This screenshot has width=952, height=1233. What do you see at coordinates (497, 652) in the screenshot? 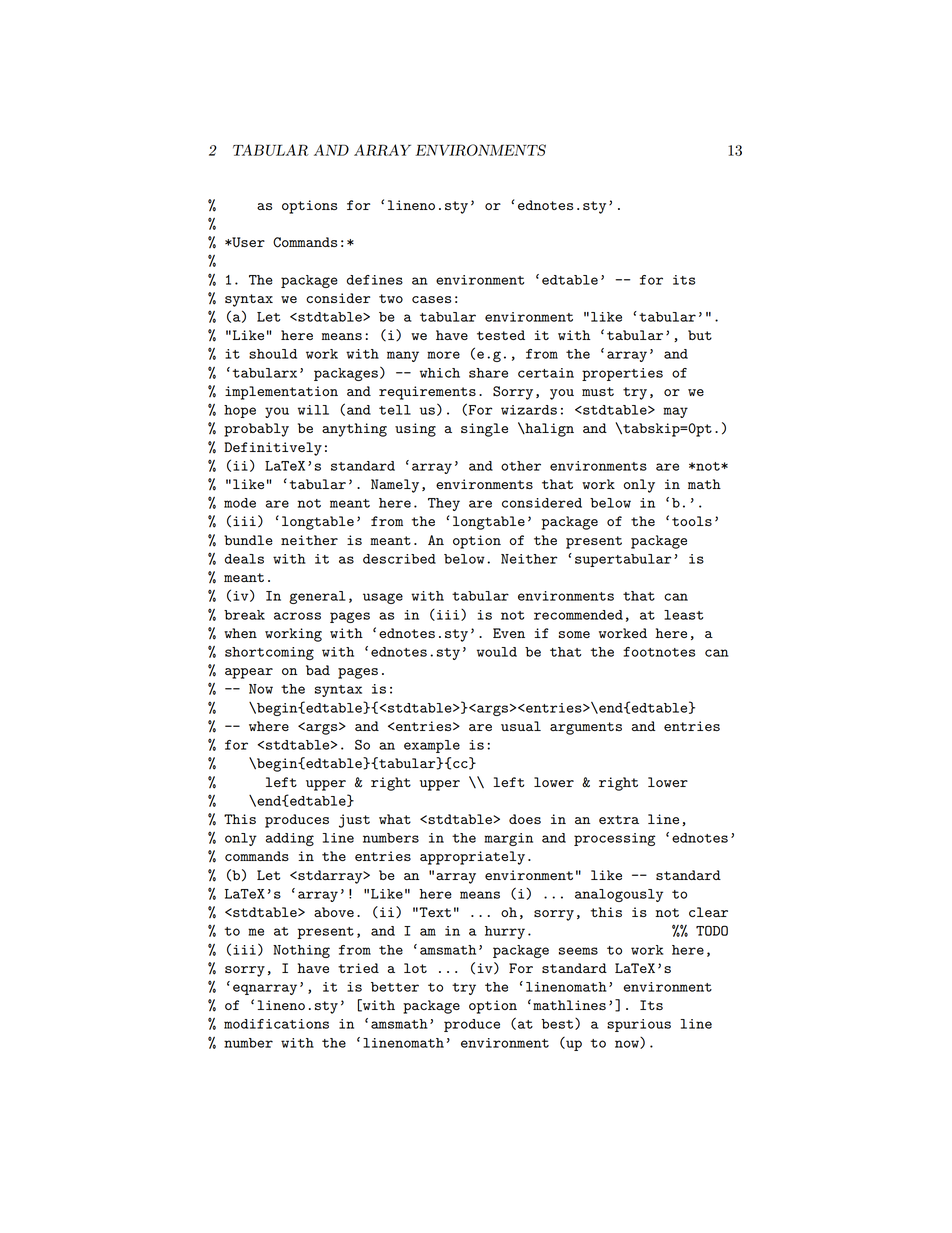
I see `would` at bounding box center [497, 652].
